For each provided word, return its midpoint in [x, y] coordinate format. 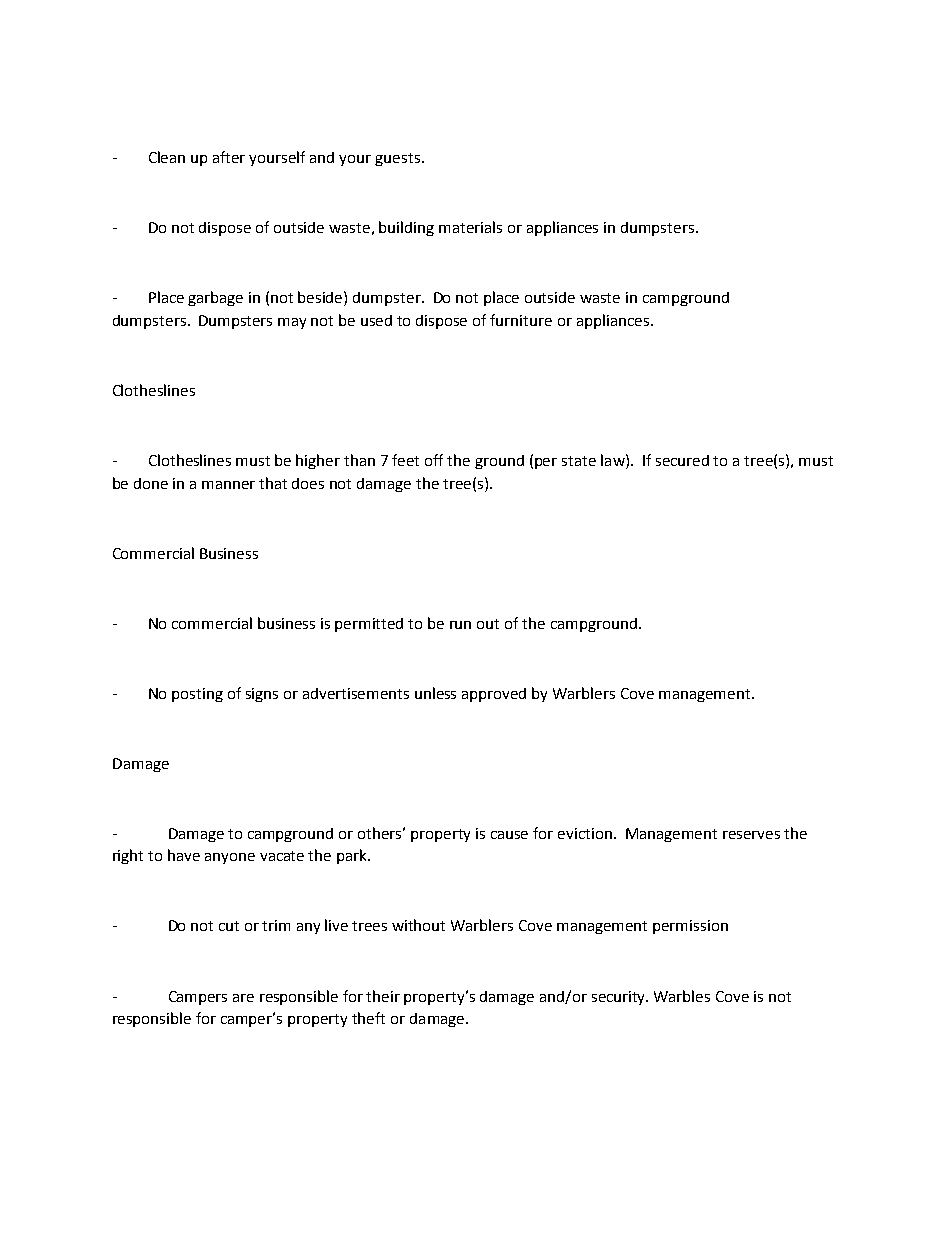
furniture [521, 320]
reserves [751, 835]
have [184, 855]
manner [228, 485]
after [229, 157]
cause [509, 835]
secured [682, 460]
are [243, 998]
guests [399, 159]
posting [197, 695]
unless [435, 693]
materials [470, 227]
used [376, 320]
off [434, 460]
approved [494, 695]
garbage [215, 298]
